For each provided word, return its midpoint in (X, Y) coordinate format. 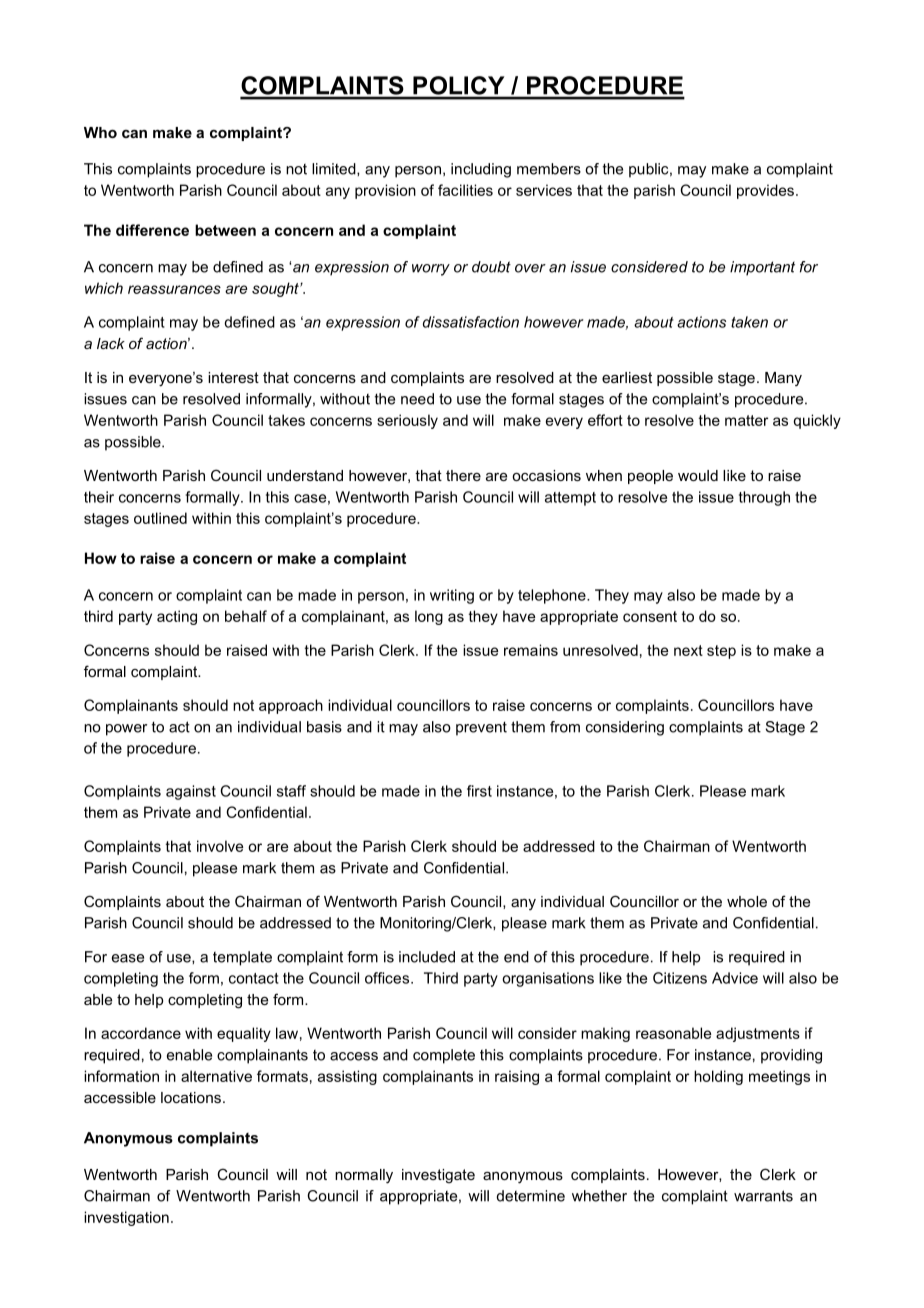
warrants (763, 1196)
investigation (126, 1218)
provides (765, 191)
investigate (438, 1176)
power (126, 730)
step (721, 652)
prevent (481, 728)
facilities (465, 190)
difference (152, 230)
